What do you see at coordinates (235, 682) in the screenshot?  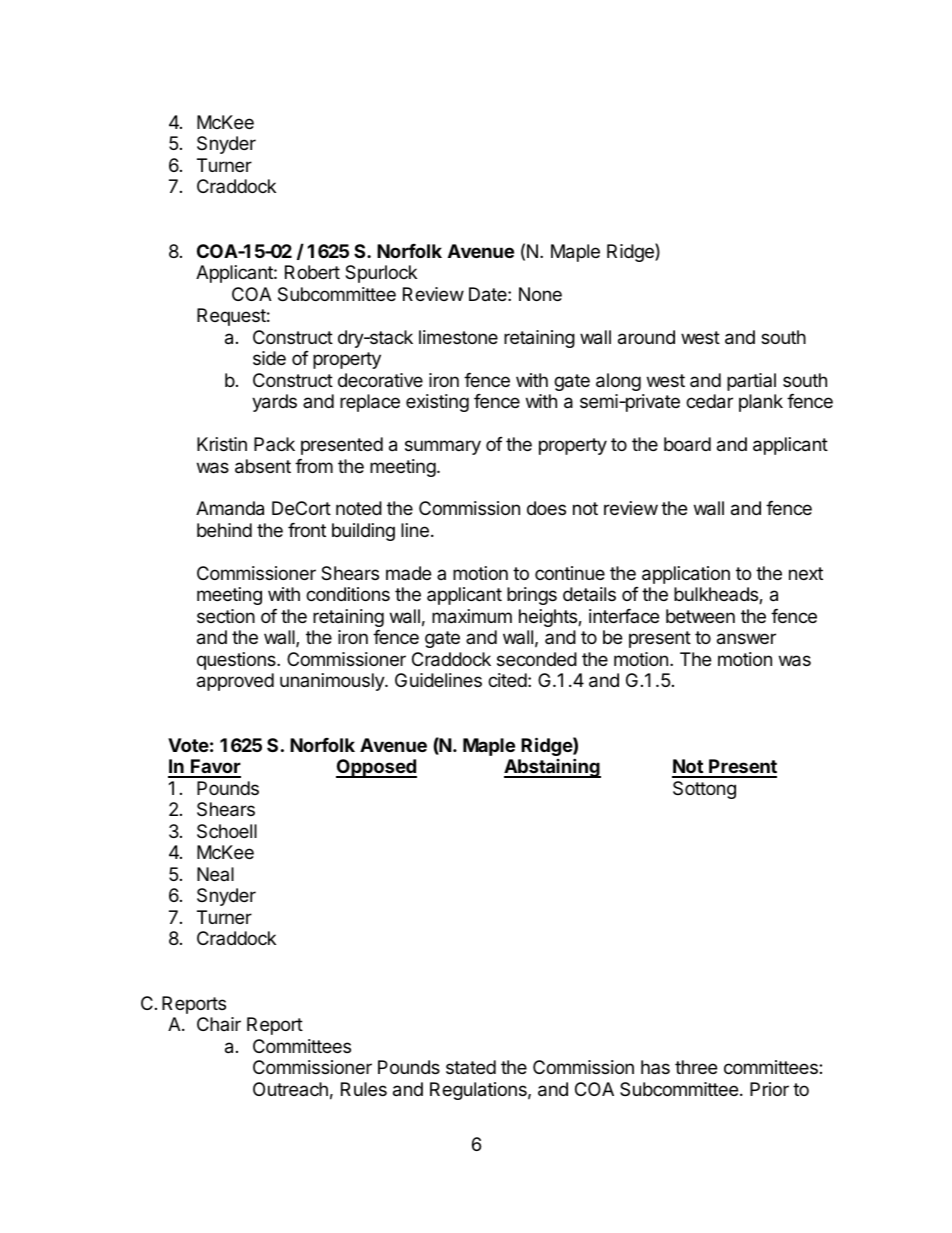 I see `approved` at bounding box center [235, 682].
